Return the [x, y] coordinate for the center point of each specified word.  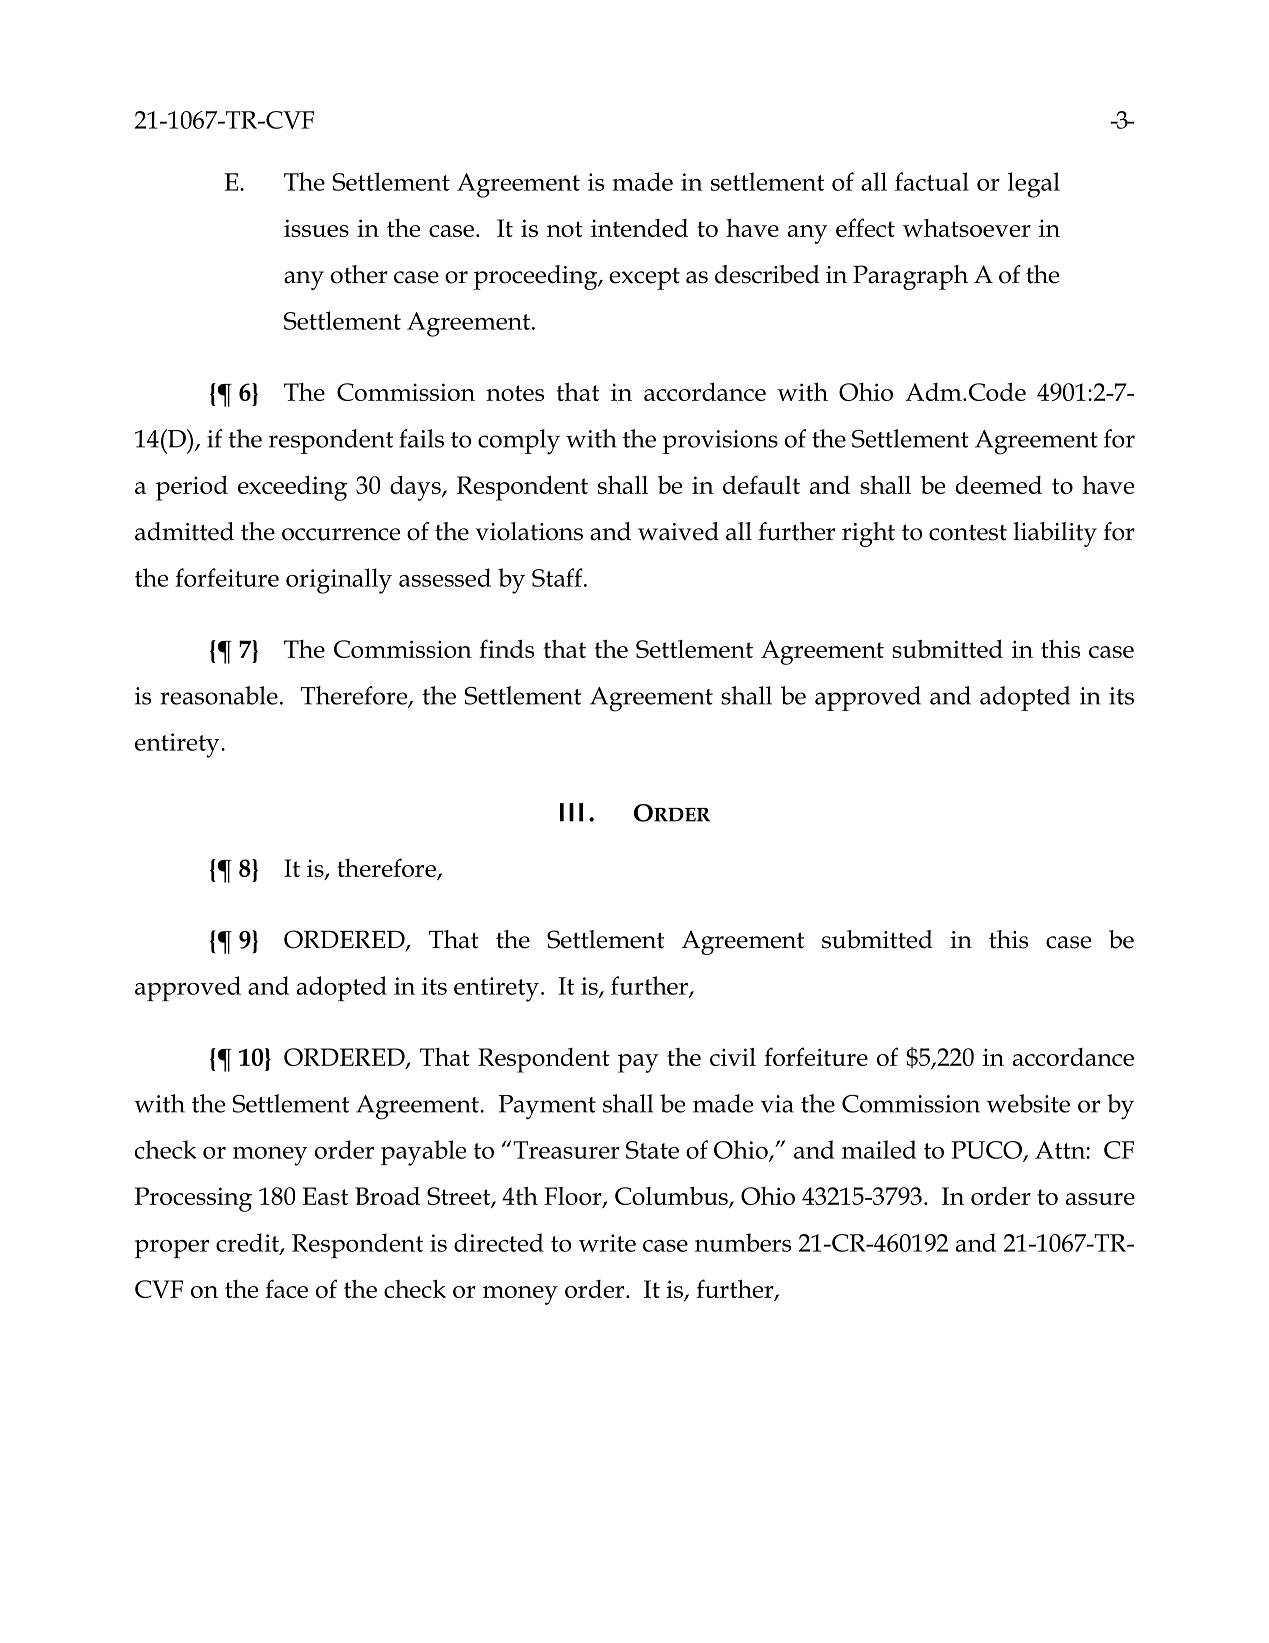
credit [248, 1243]
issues [316, 228]
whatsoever [967, 228]
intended [639, 228]
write [607, 1243]
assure [1100, 1199]
